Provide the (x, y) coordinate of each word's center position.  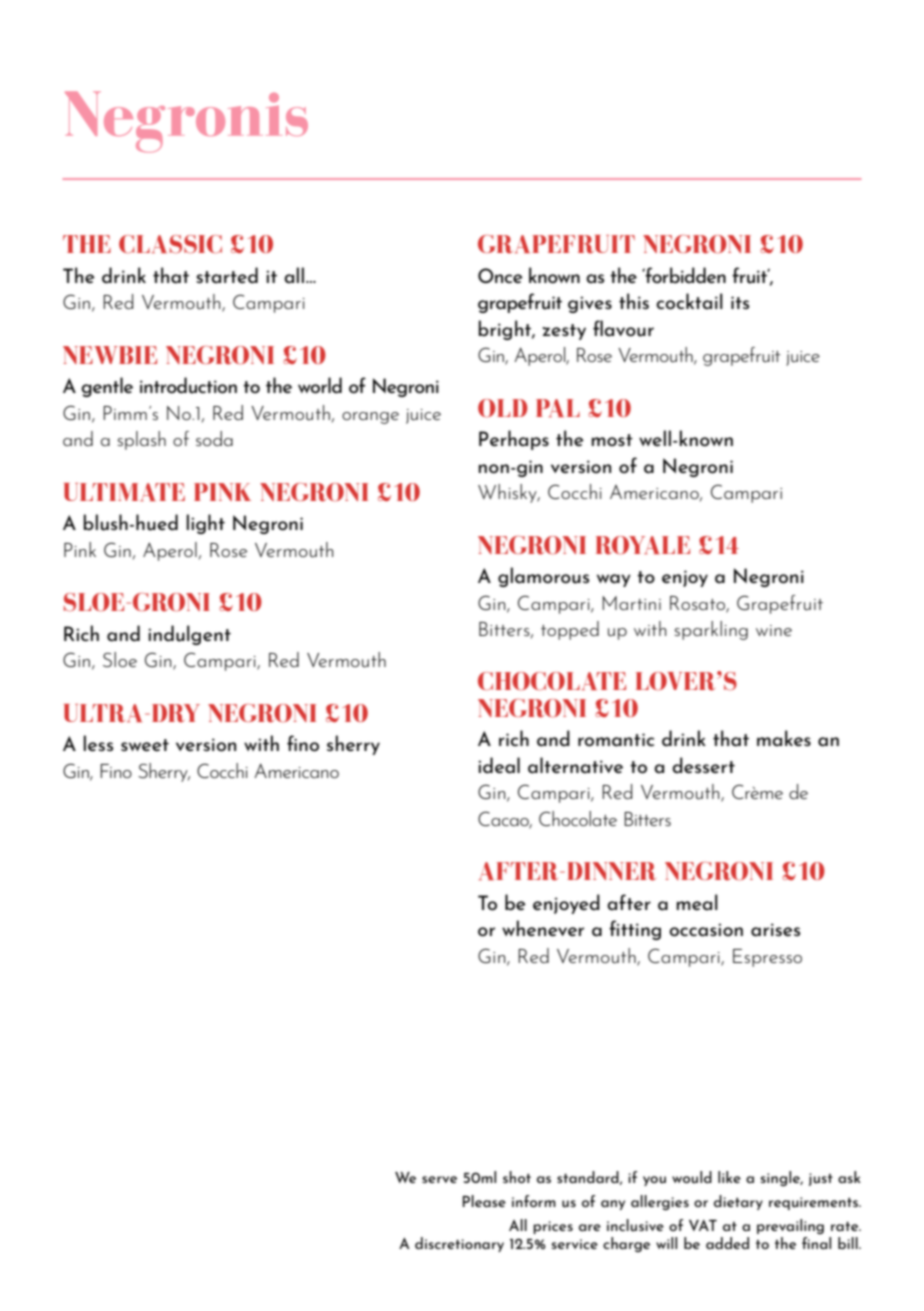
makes (784, 738)
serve (439, 1179)
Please (484, 1201)
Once (500, 275)
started (227, 275)
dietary (738, 1202)
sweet (145, 745)
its (740, 302)
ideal (499, 765)
